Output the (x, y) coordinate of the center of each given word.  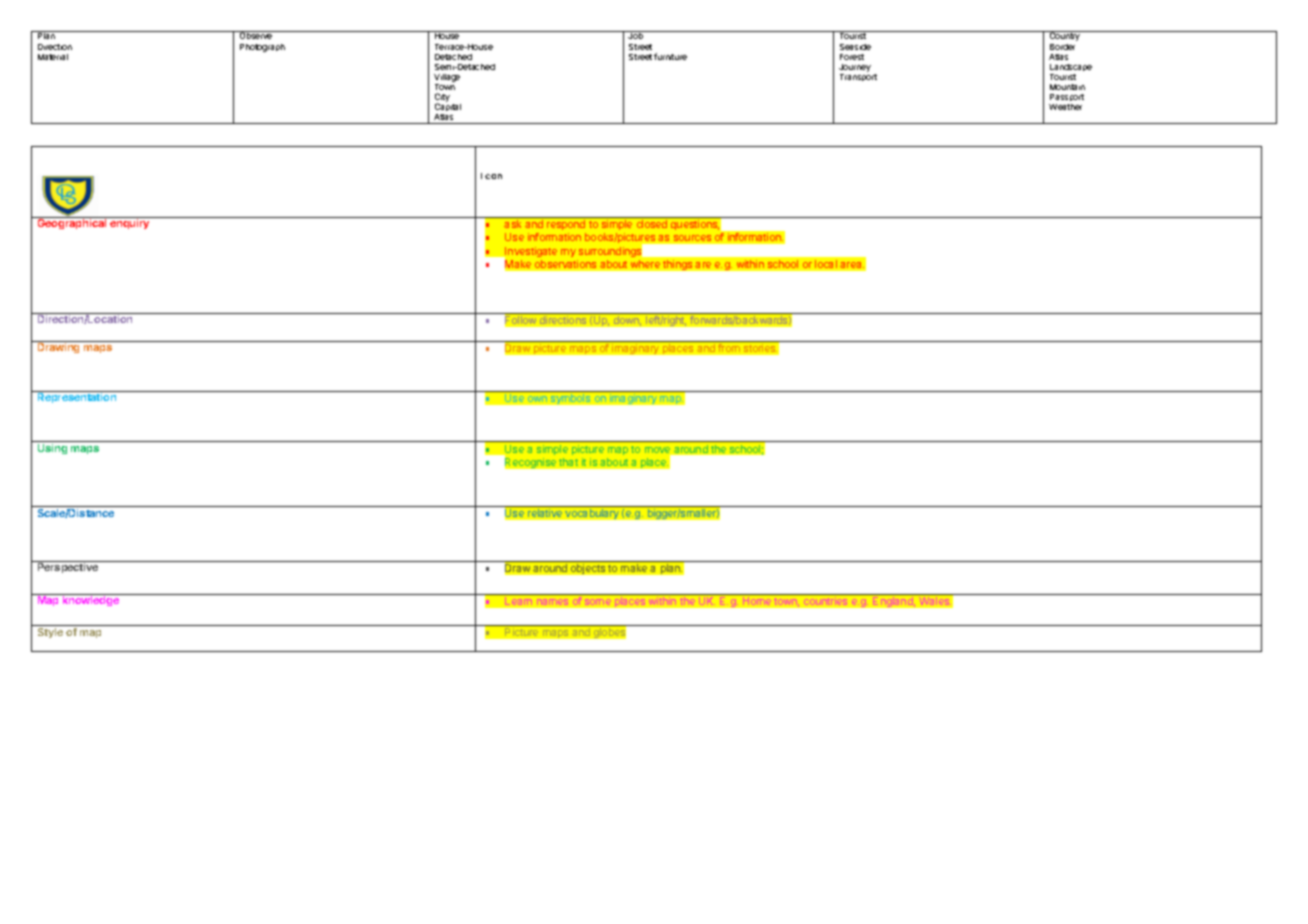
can (493, 176)
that (568, 462)
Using (52, 449)
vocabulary (592, 514)
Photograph (262, 48)
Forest (852, 57)
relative (545, 513)
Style (50, 633)
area (852, 265)
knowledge (91, 601)
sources (692, 238)
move (659, 451)
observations (565, 264)
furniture (670, 56)
